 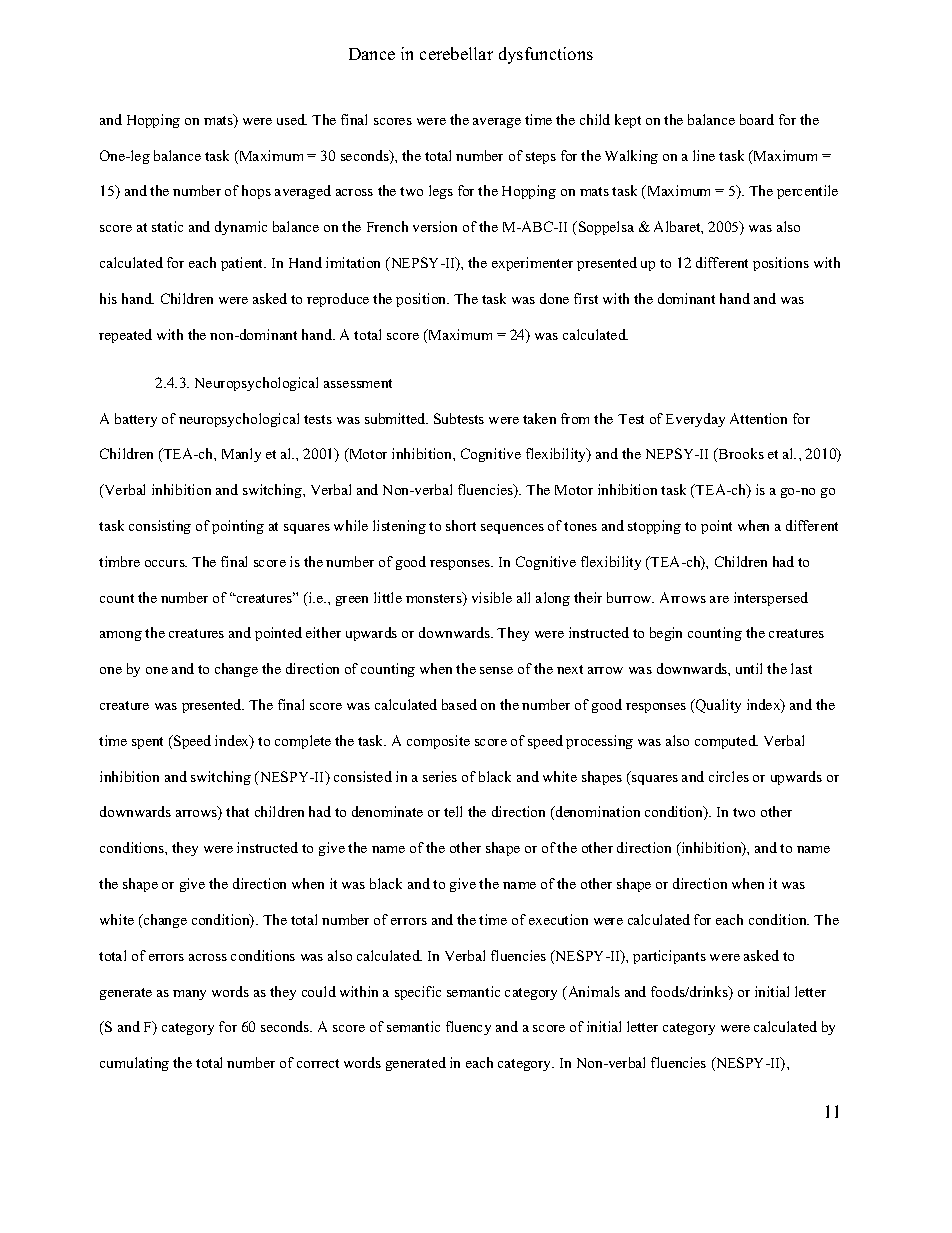 What do you see at coordinates (468, 1028) in the image?
I see `fluency` at bounding box center [468, 1028].
